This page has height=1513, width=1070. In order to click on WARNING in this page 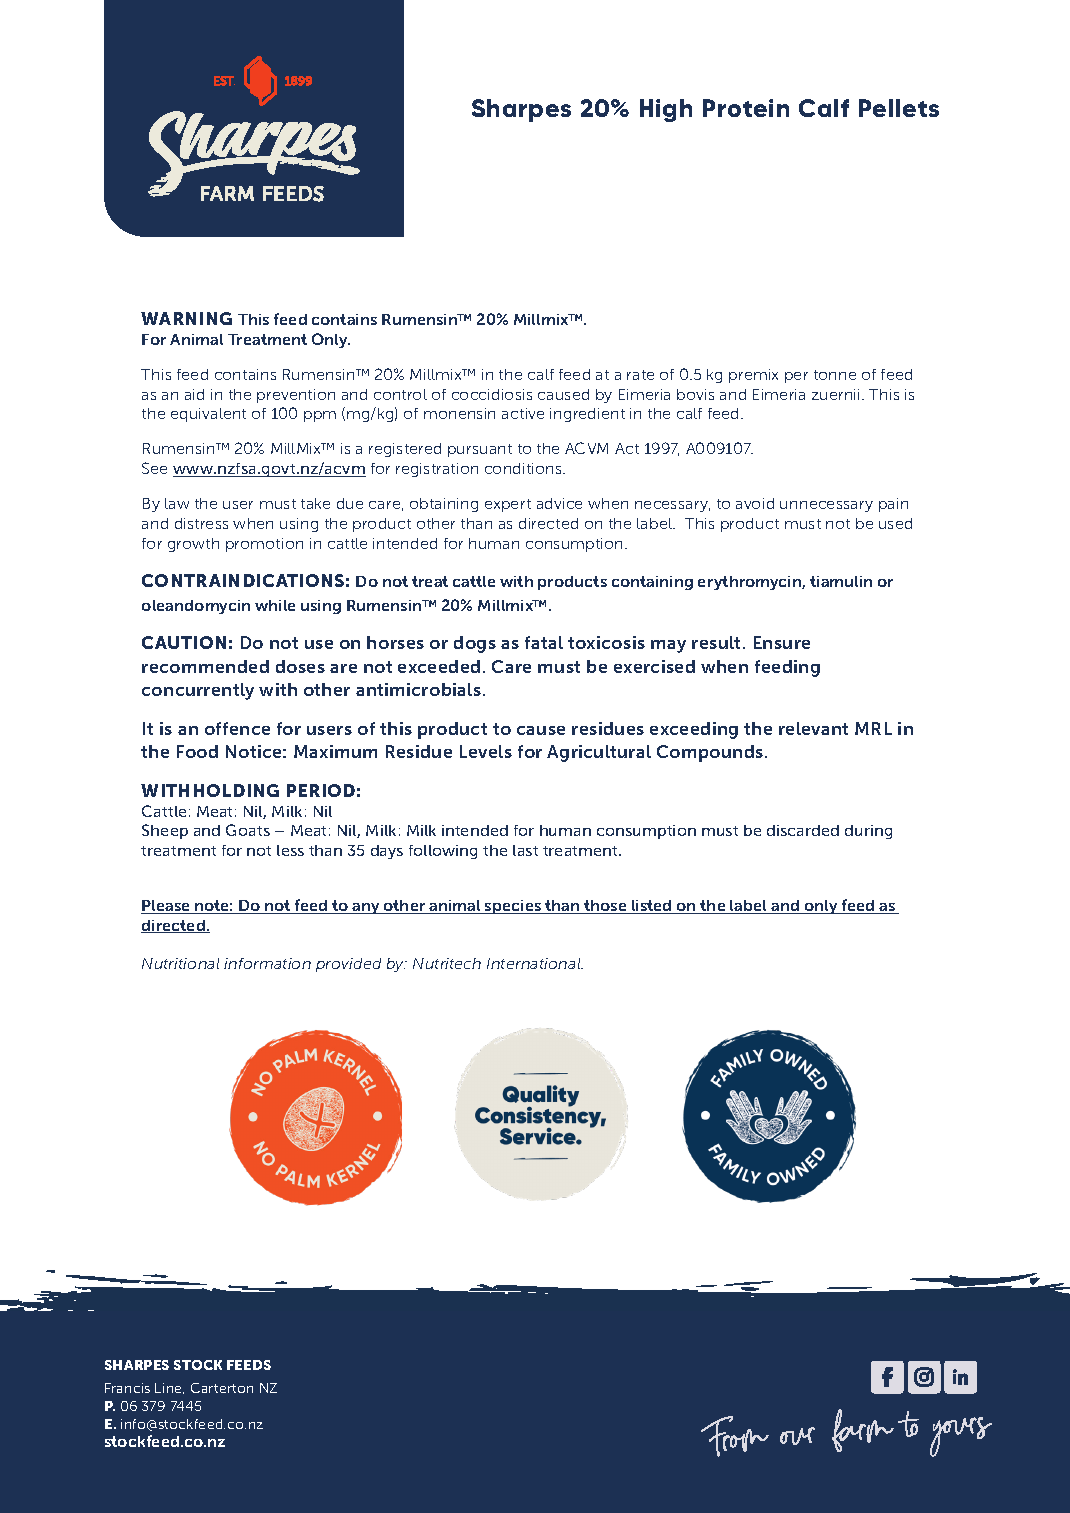, I will do `click(186, 318)`.
